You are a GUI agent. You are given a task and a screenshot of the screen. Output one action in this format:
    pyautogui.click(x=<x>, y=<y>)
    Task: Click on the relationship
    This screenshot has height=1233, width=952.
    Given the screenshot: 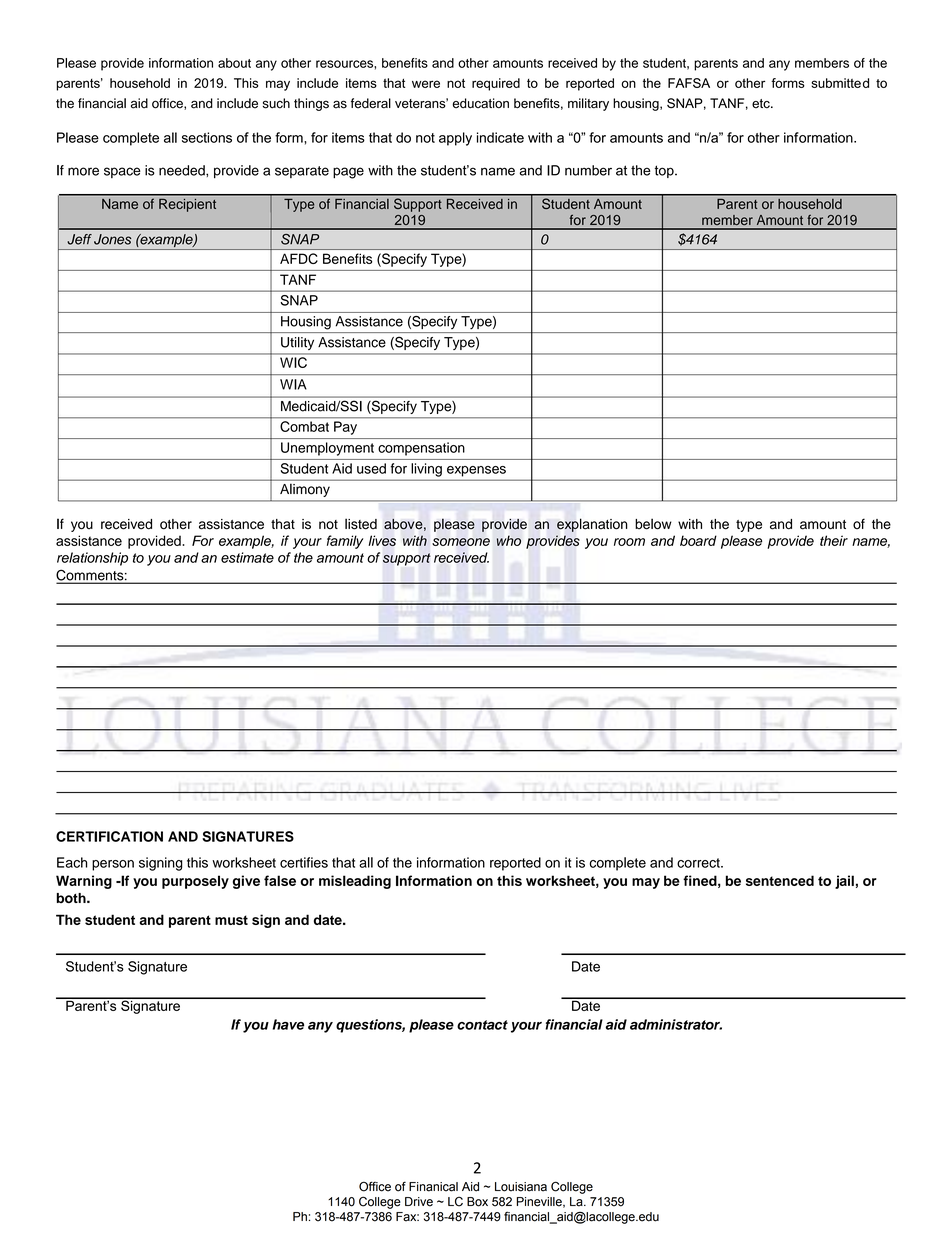 What is the action you would take?
    pyautogui.click(x=92, y=559)
